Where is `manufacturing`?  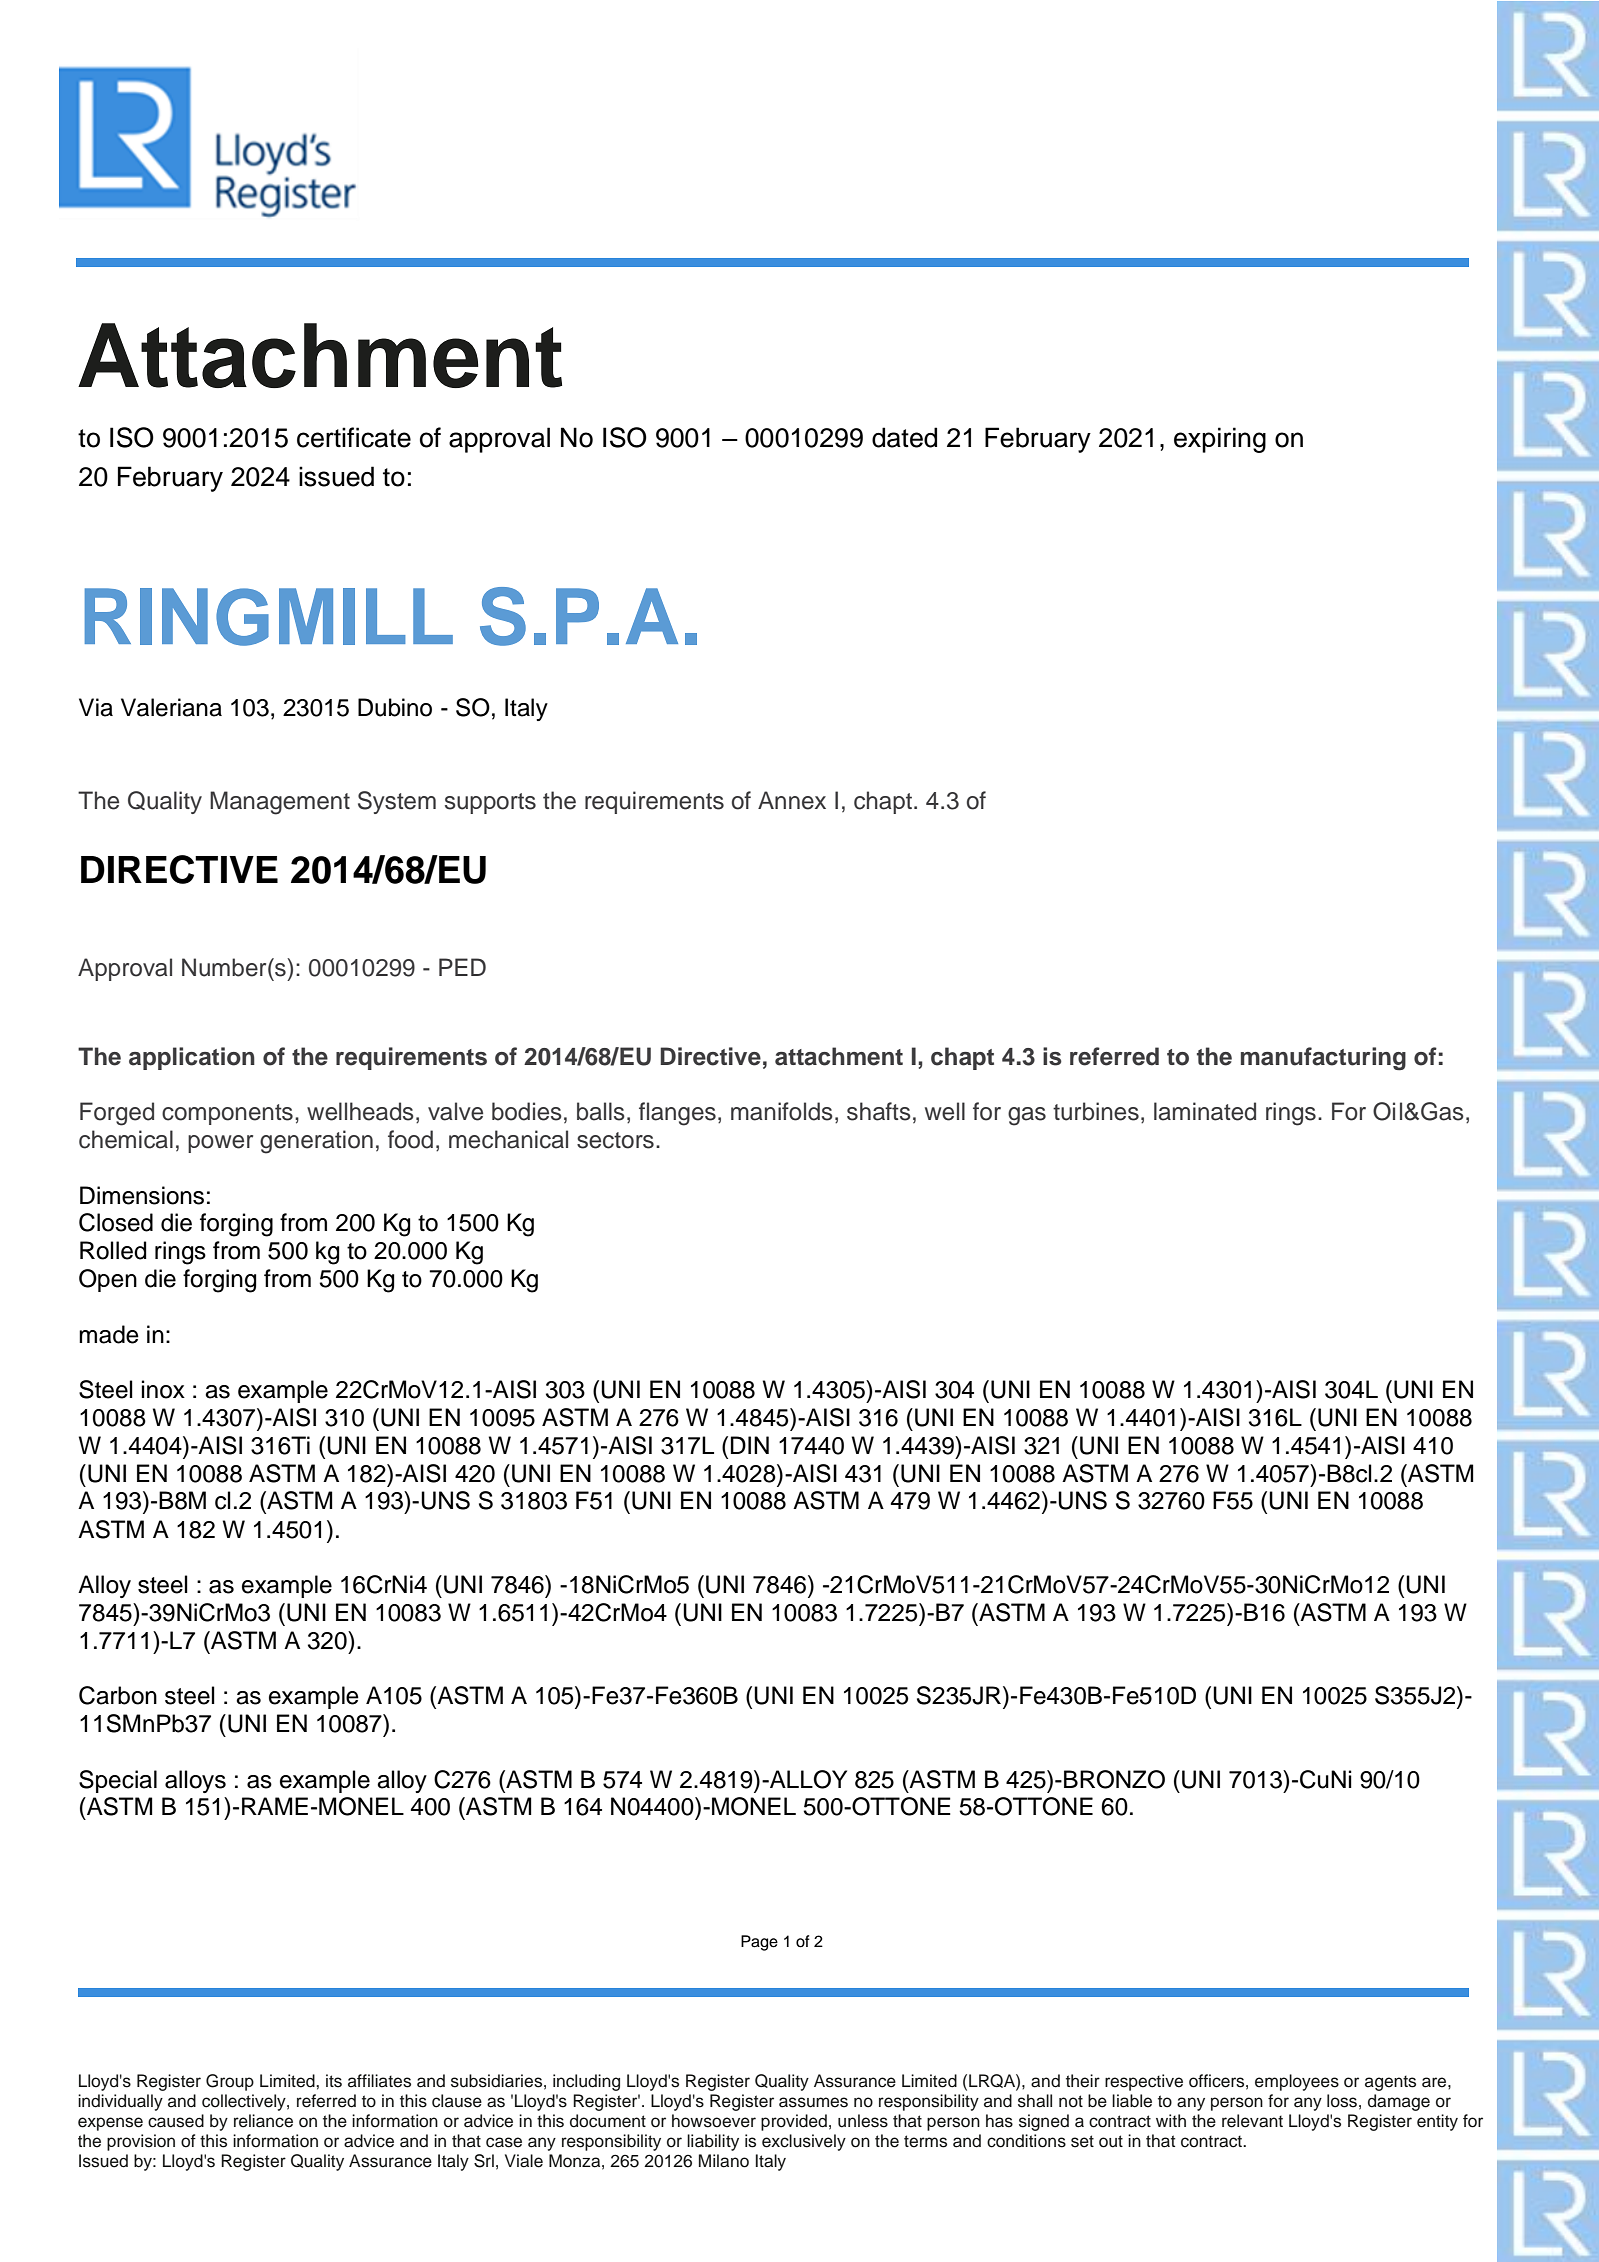
manufacturing is located at coordinates (1323, 1059).
